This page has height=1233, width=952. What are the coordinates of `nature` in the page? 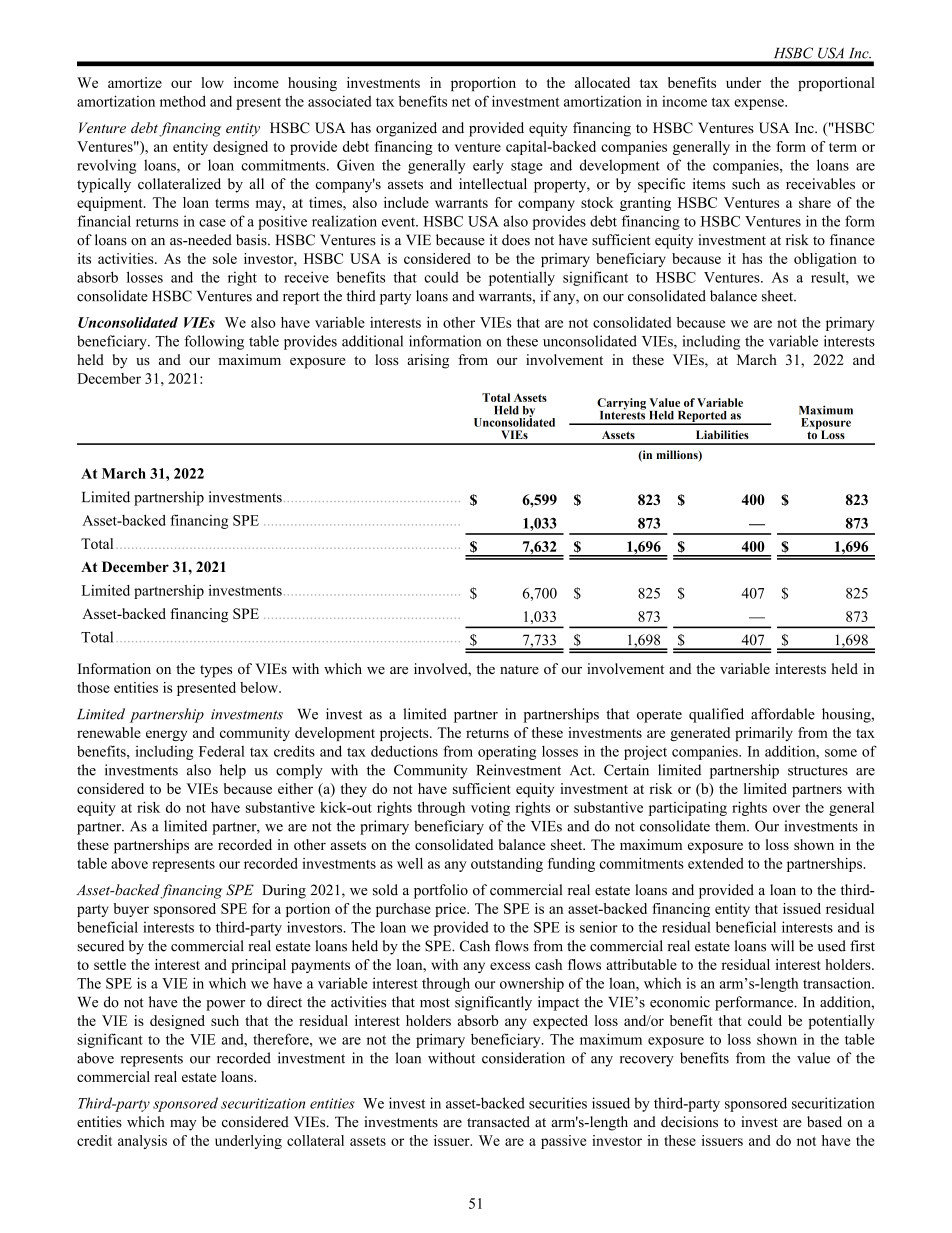 It's located at (519, 670).
